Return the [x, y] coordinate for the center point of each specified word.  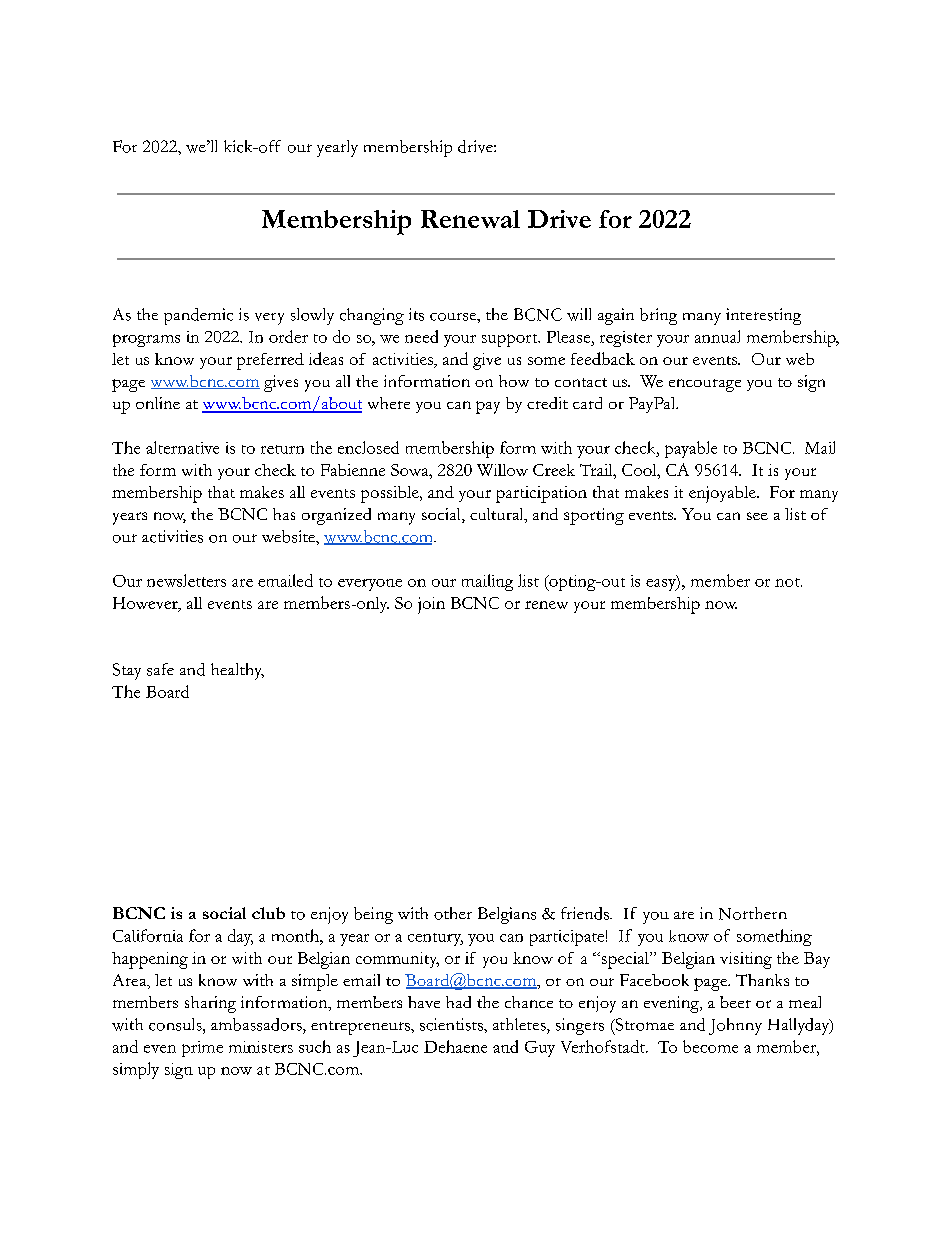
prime [202, 1049]
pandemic [198, 316]
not [788, 582]
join [431, 605]
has [284, 514]
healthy [237, 671]
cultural [498, 515]
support [511, 340]
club [268, 913]
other [453, 913]
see [757, 516]
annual [717, 336]
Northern [753, 913]
